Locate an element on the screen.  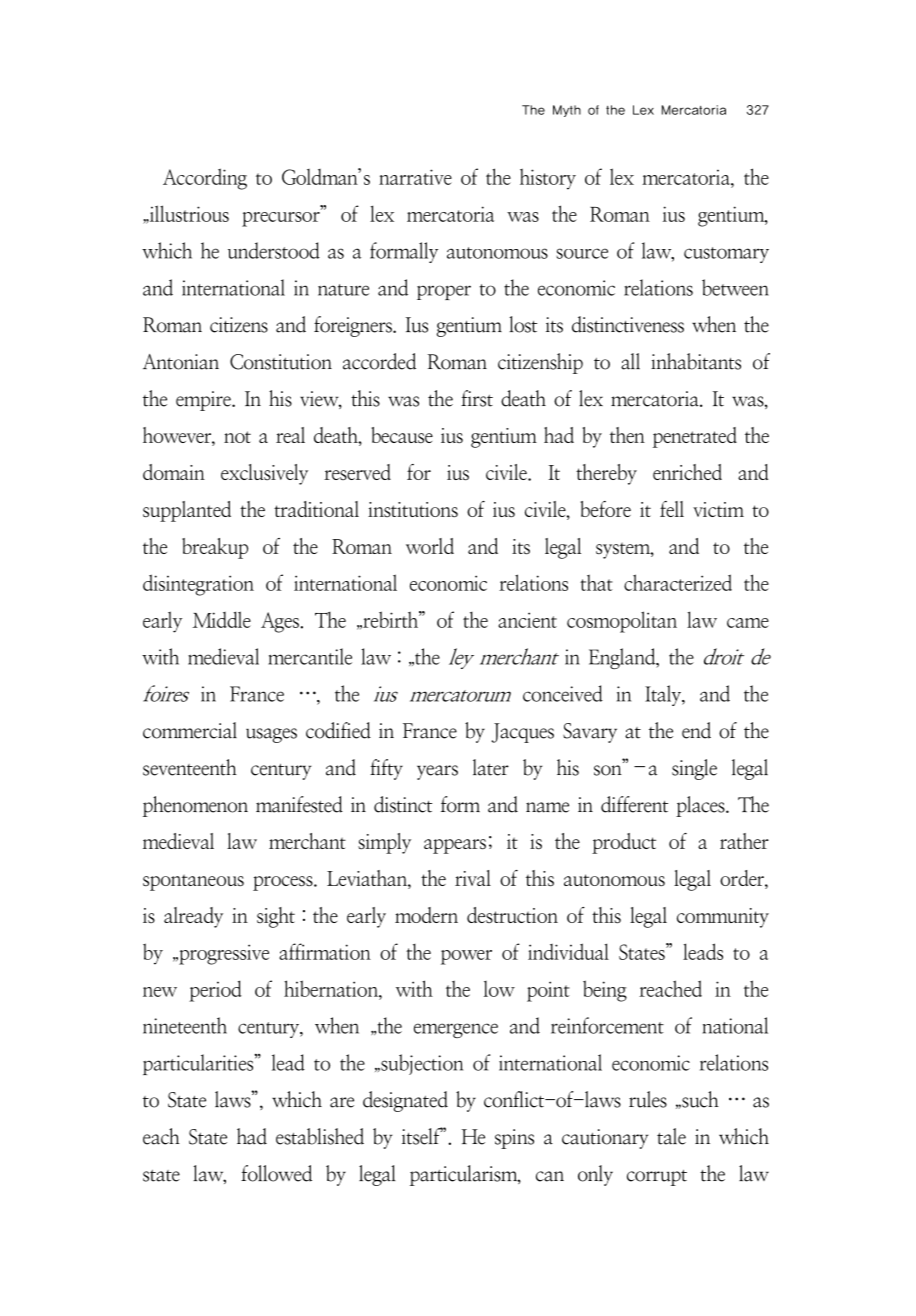
Myth is located at coordinates (567, 111).
